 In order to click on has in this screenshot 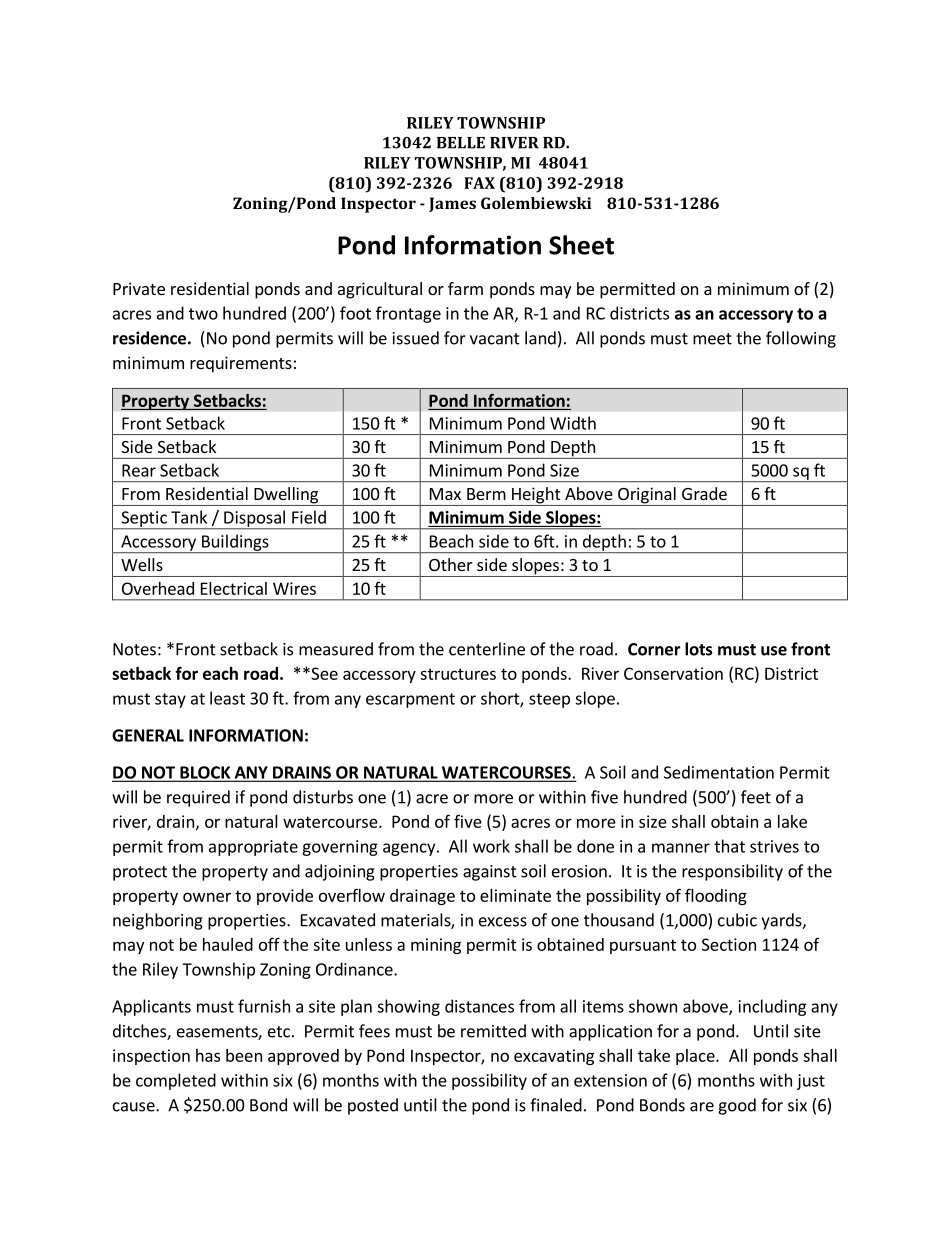, I will do `click(208, 1055)`.
